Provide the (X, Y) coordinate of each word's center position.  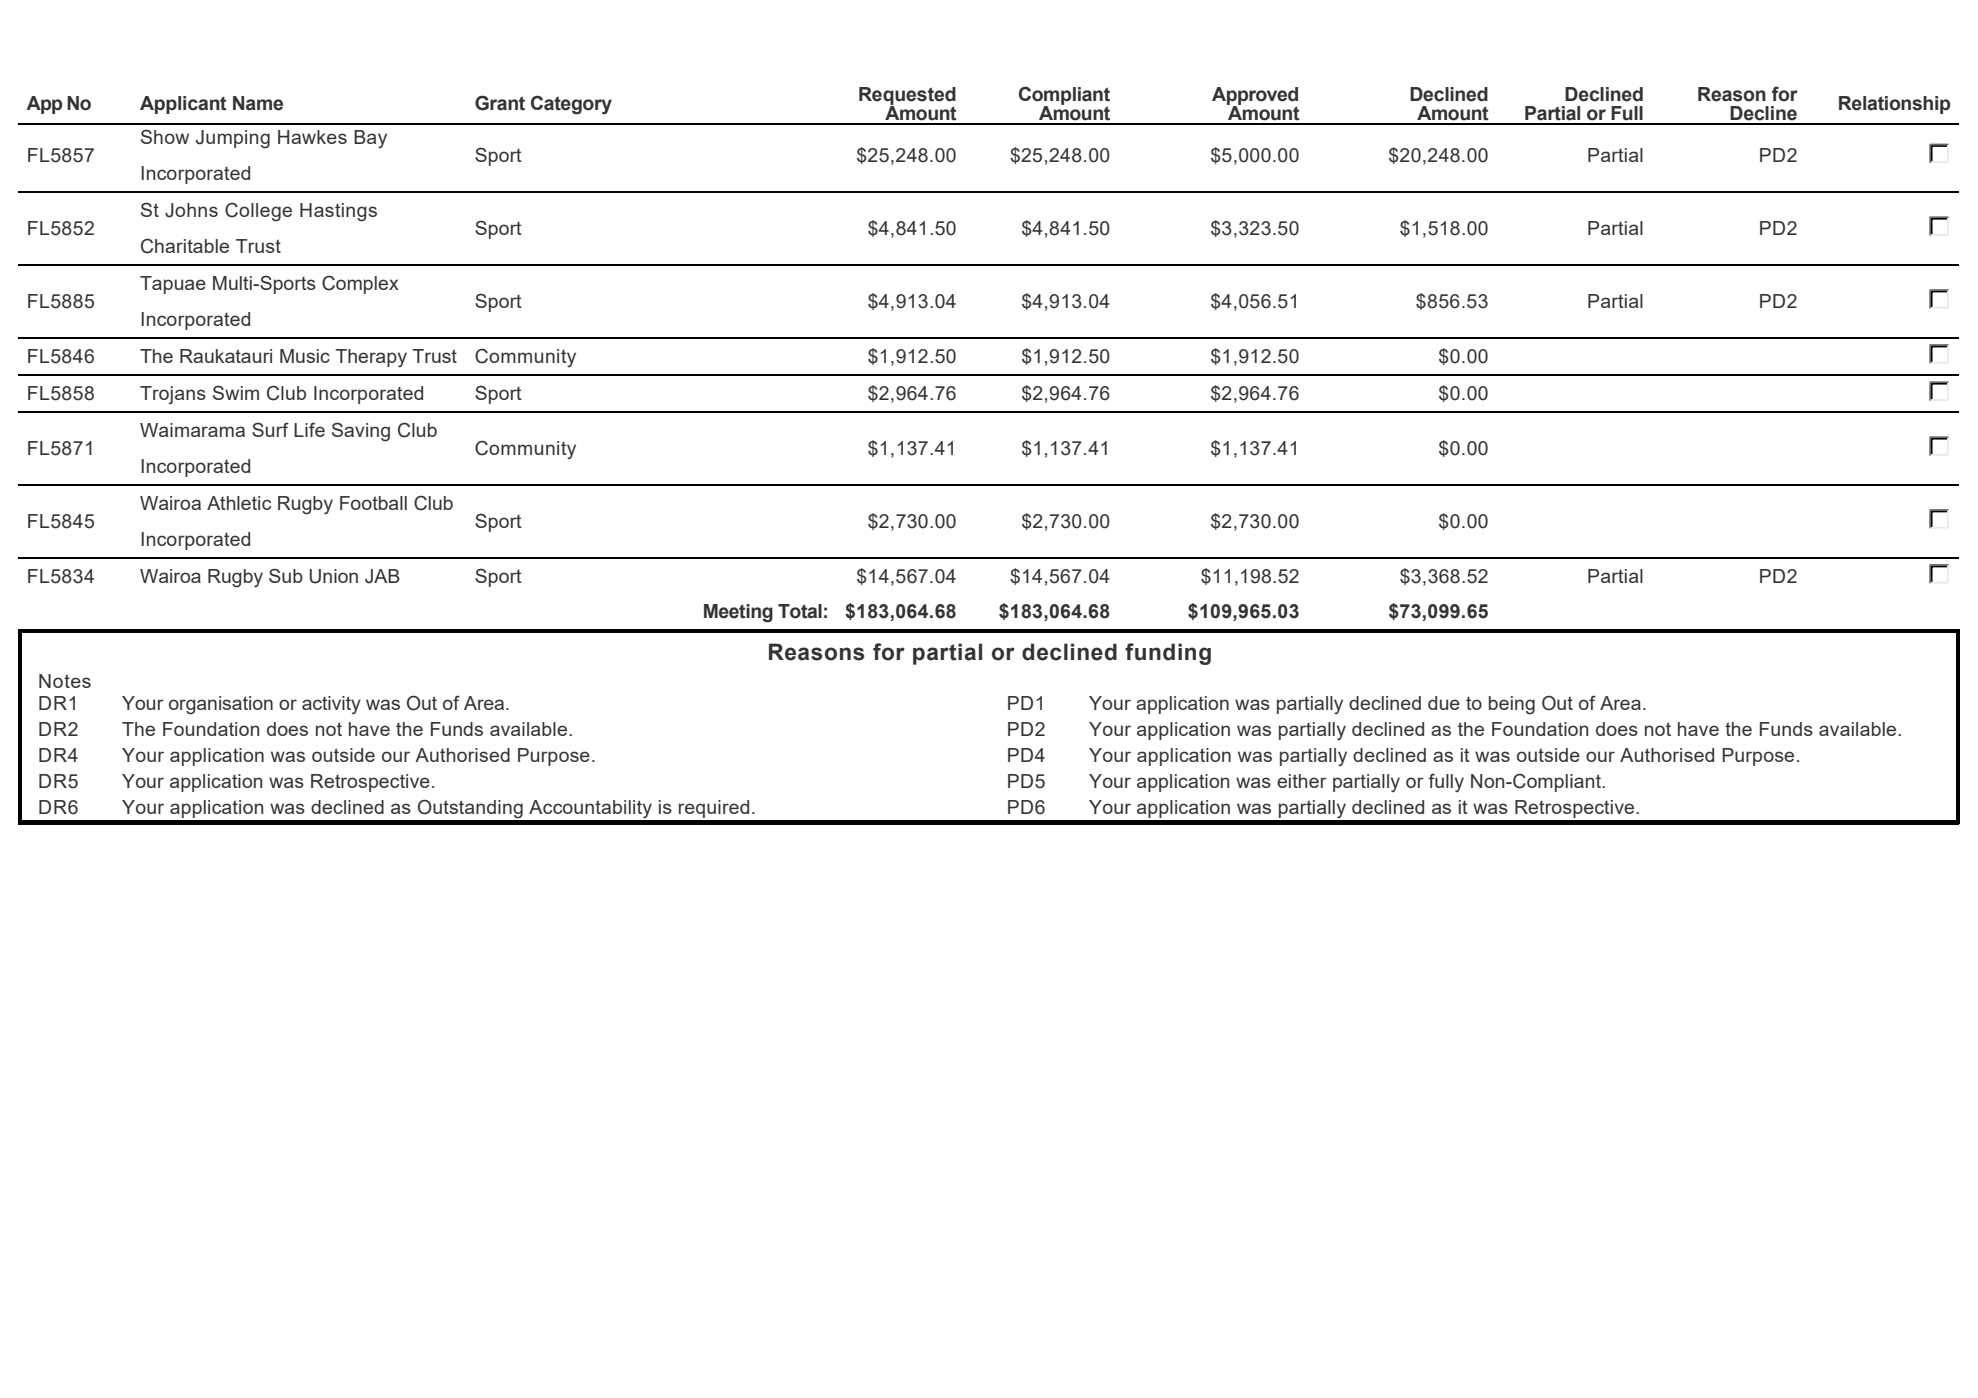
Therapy (371, 358)
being (1512, 705)
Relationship (1894, 105)
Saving (361, 432)
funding (1168, 654)
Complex (360, 284)
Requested (907, 97)
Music (305, 356)
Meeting (738, 613)
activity (331, 705)
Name (258, 103)
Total (800, 611)
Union (333, 576)
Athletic (239, 503)
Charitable (185, 246)
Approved (1255, 97)
